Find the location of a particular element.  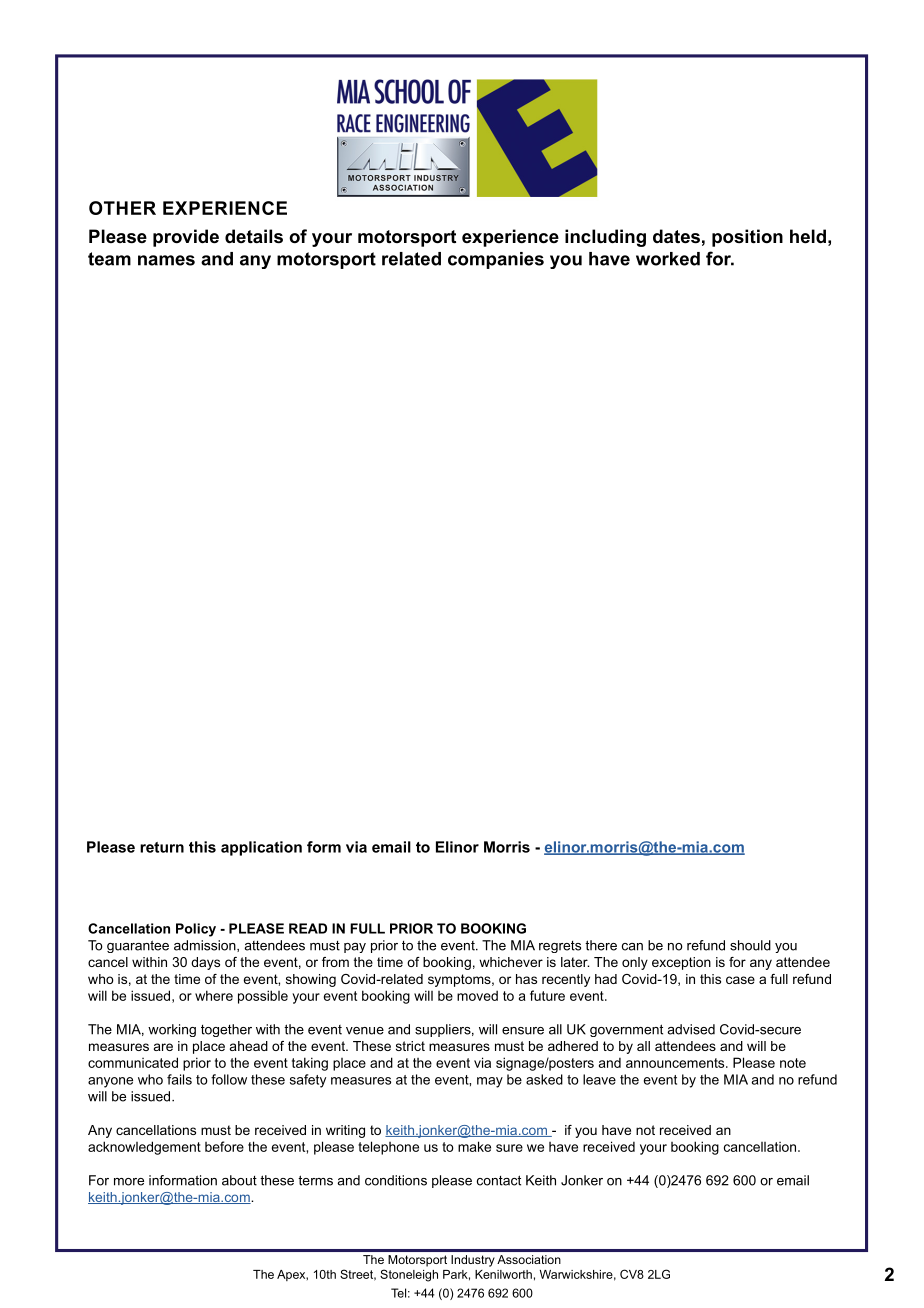

should is located at coordinates (750, 945).
